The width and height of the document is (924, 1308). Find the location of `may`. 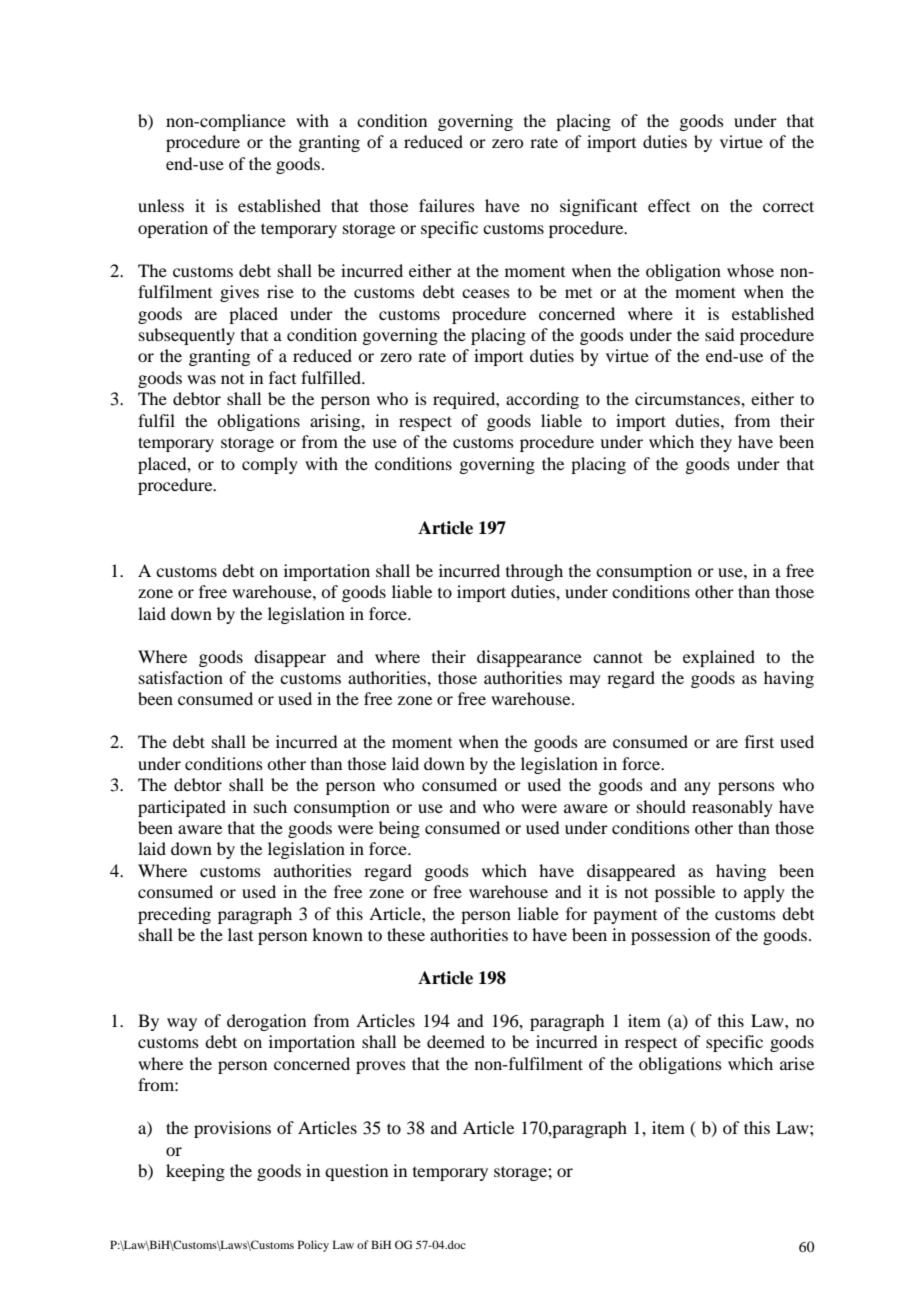

may is located at coordinates (585, 681).
